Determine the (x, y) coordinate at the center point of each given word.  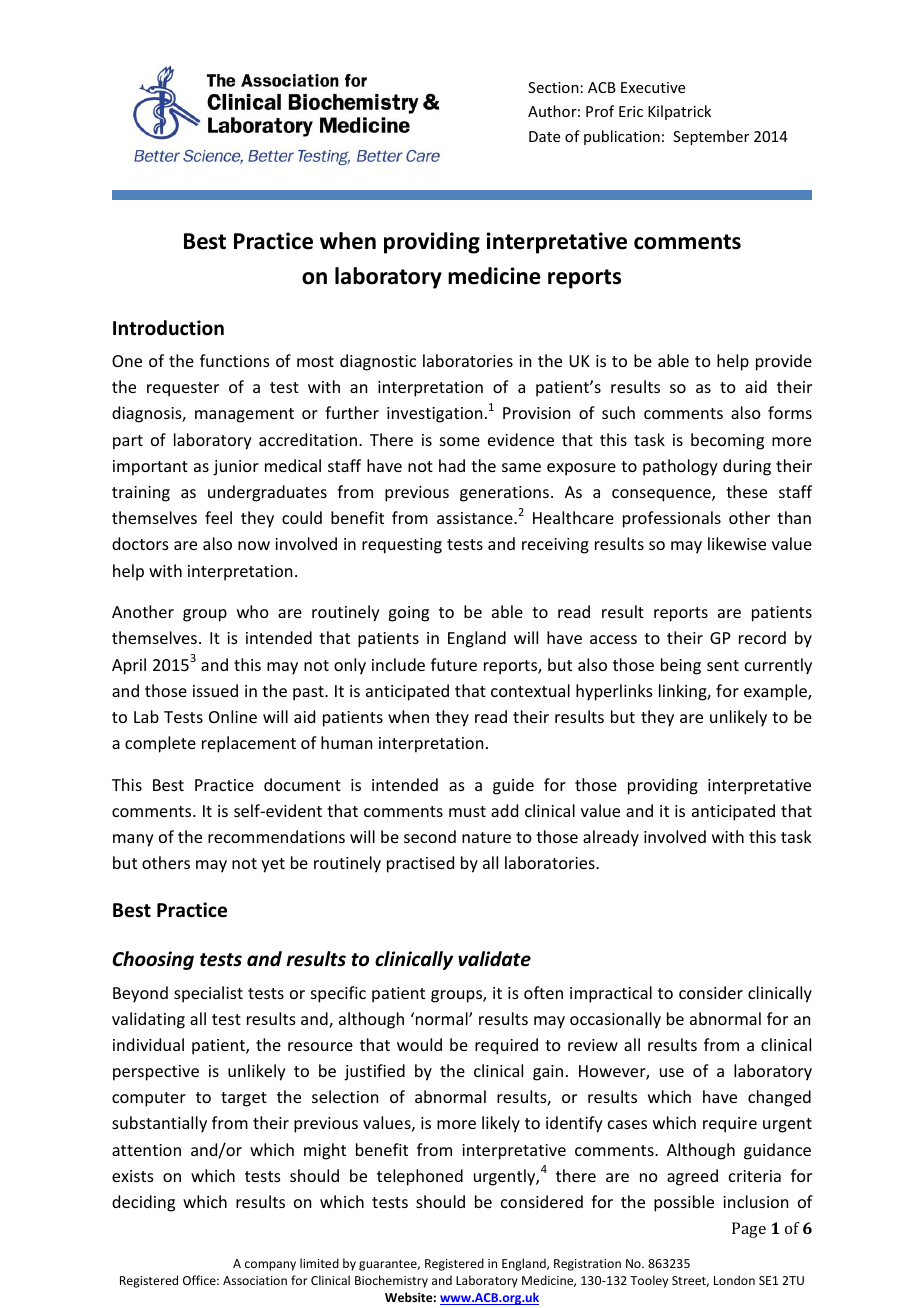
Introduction (168, 328)
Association (255, 1280)
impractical (611, 994)
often (543, 992)
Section (553, 87)
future (454, 664)
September (711, 137)
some (460, 441)
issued (215, 690)
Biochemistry (391, 1281)
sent (723, 665)
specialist (208, 994)
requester (183, 389)
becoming (727, 441)
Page (749, 1230)
